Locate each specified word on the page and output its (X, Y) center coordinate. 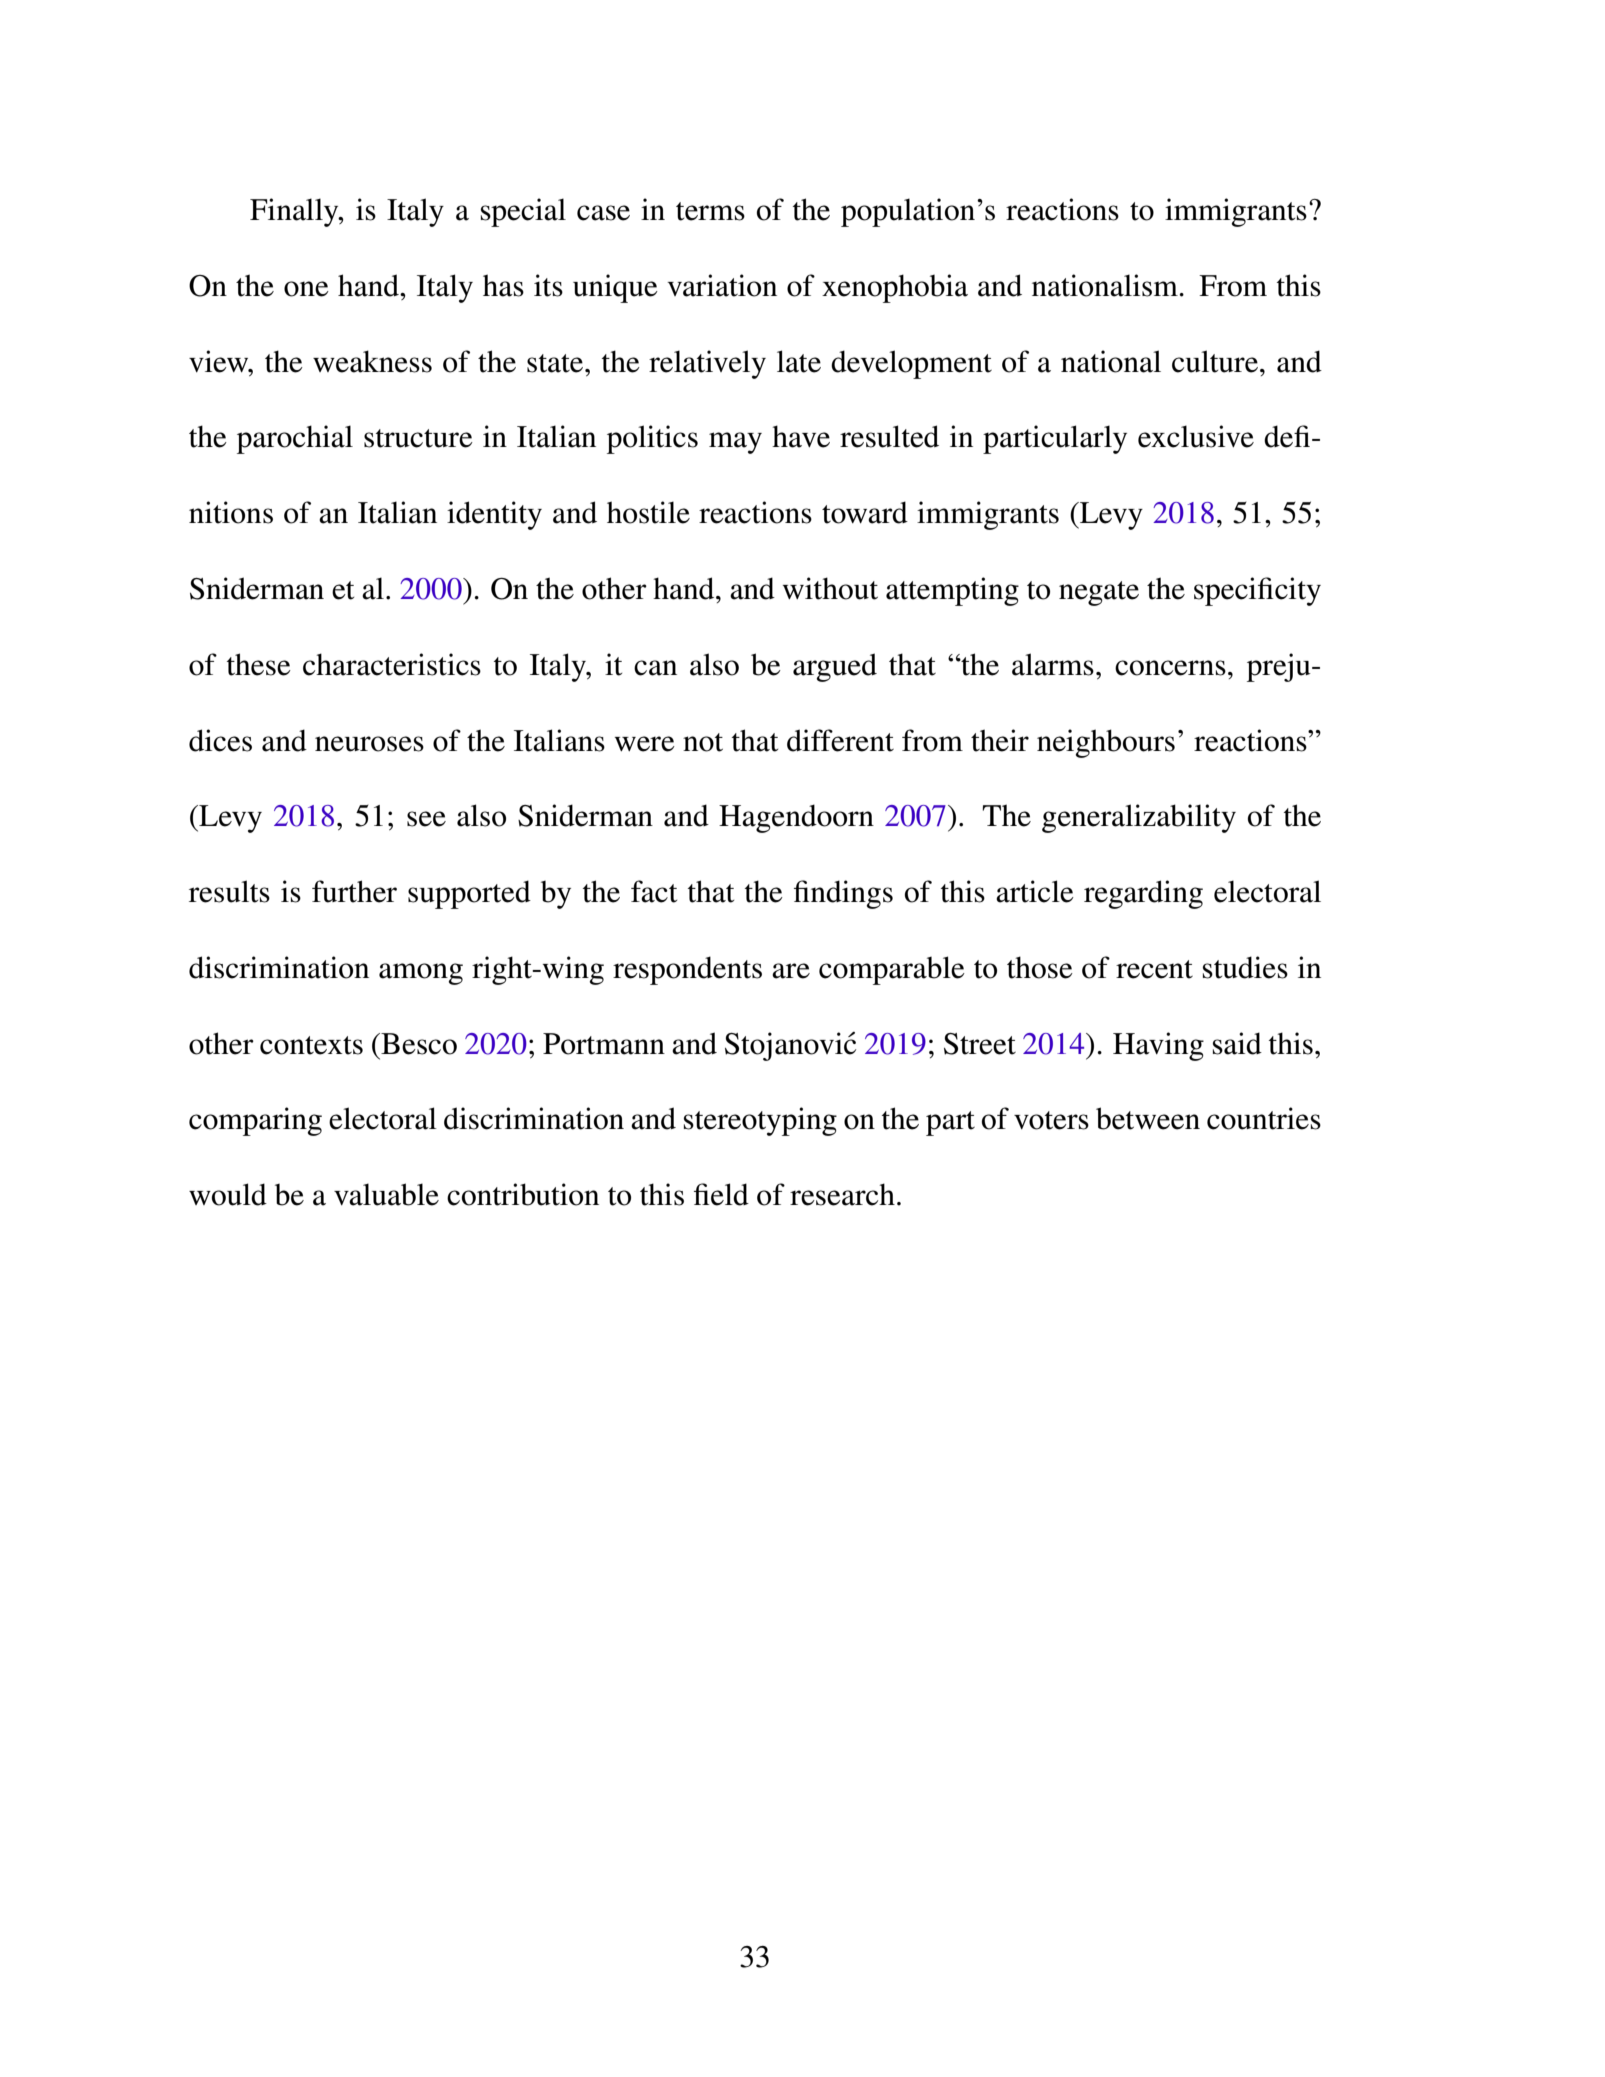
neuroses (369, 744)
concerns (1170, 668)
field (721, 1194)
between (1148, 1118)
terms (710, 211)
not (703, 742)
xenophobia (895, 288)
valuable (386, 1194)
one (306, 289)
